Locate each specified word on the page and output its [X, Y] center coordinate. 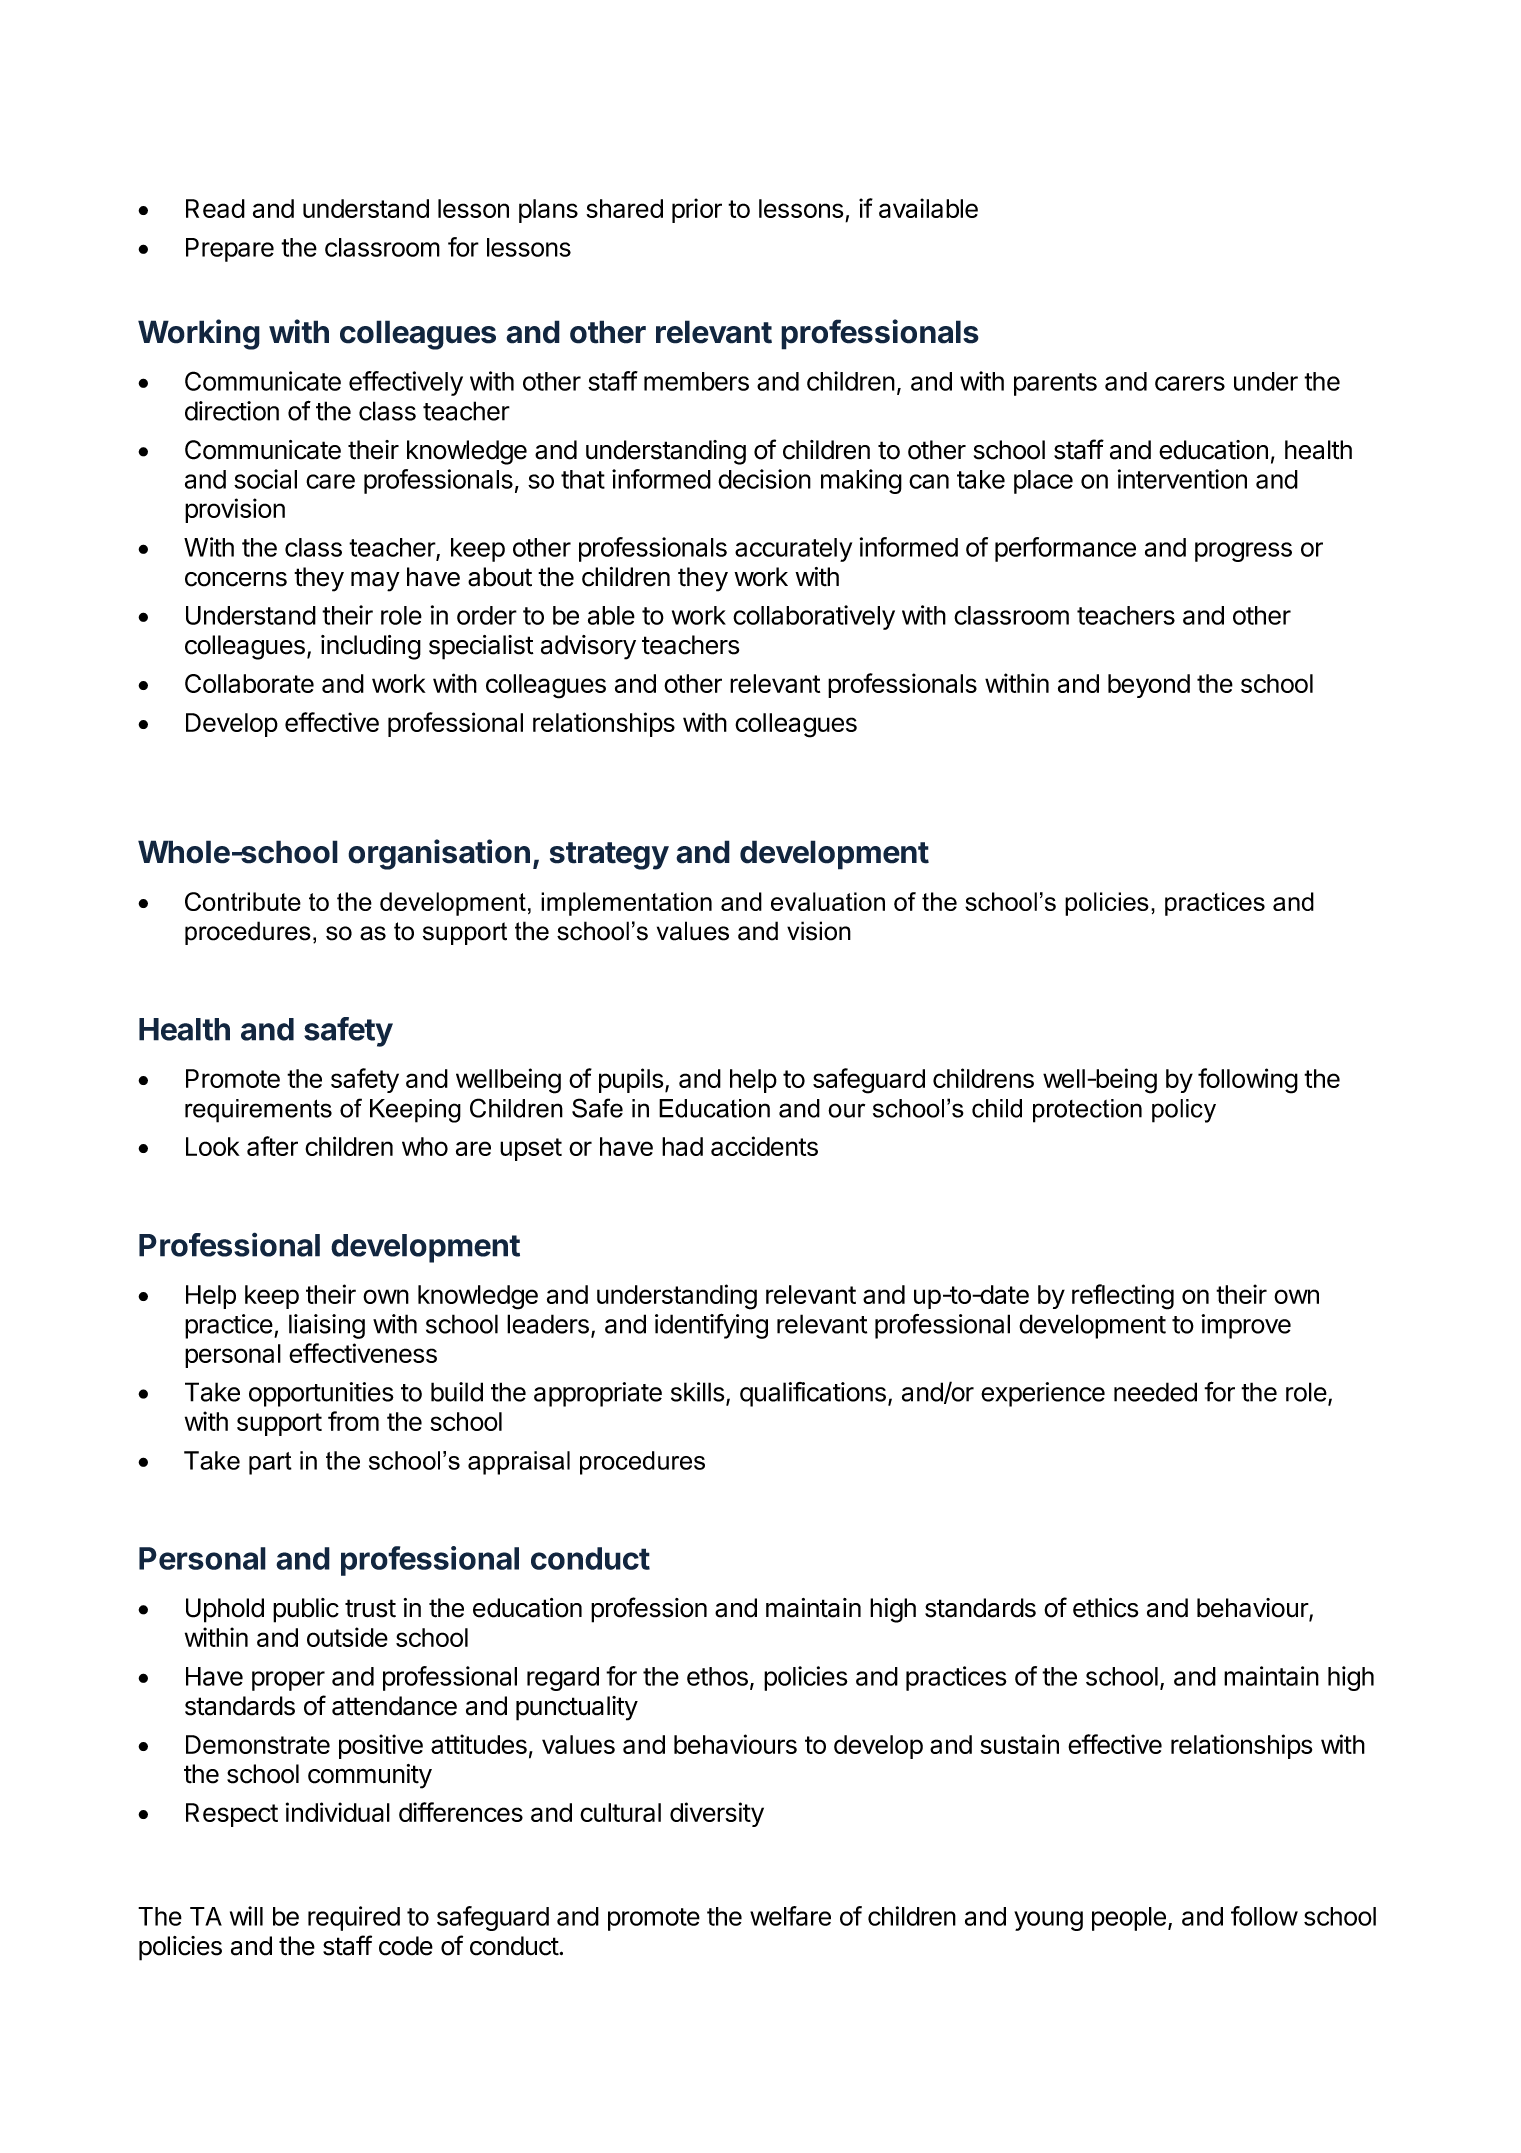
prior [697, 210]
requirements [258, 1111]
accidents [764, 1146]
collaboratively [814, 617]
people [1129, 1919]
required [354, 1918]
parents [1055, 384]
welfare [790, 1916]
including [371, 647]
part [270, 1463]
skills [698, 1392]
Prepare [230, 250]
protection [1087, 1111]
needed [1155, 1392]
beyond [1149, 686]
